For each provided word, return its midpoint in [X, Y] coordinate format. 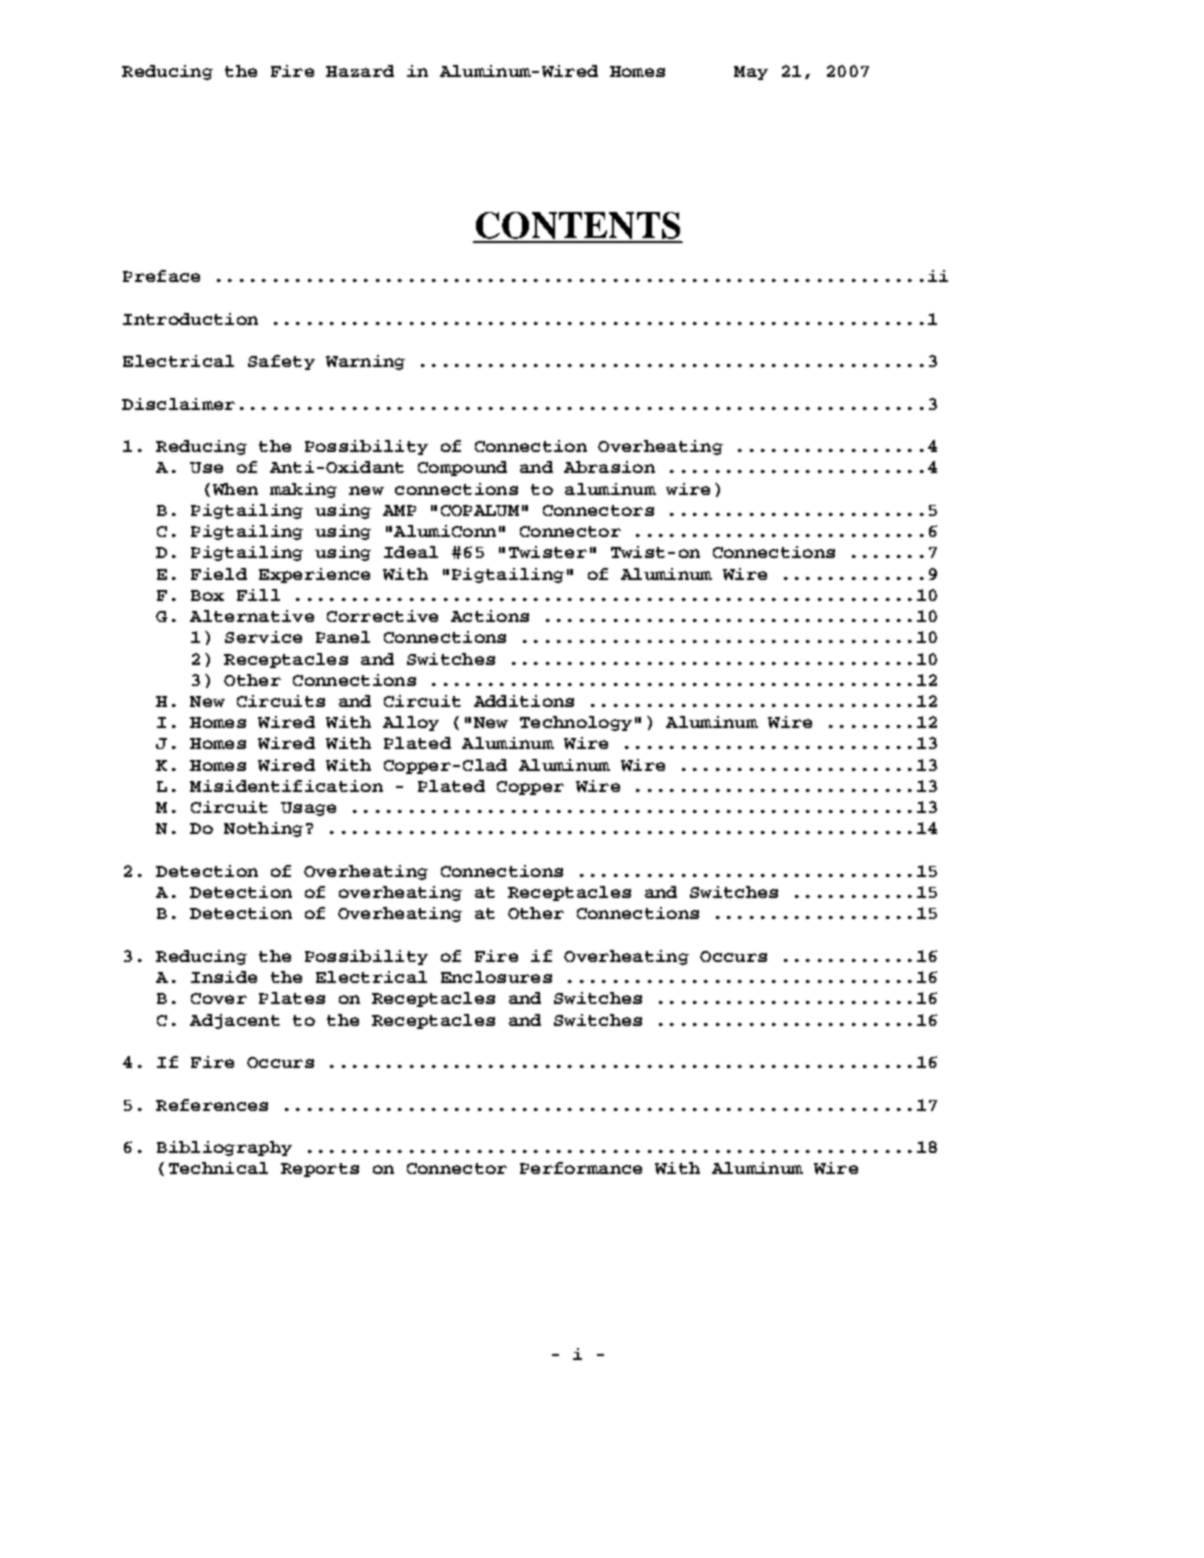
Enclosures [496, 977]
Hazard [360, 71]
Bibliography [224, 1148]
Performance [581, 1168]
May [751, 73]
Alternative [252, 616]
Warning [365, 362]
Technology [576, 723]
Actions [490, 616]
